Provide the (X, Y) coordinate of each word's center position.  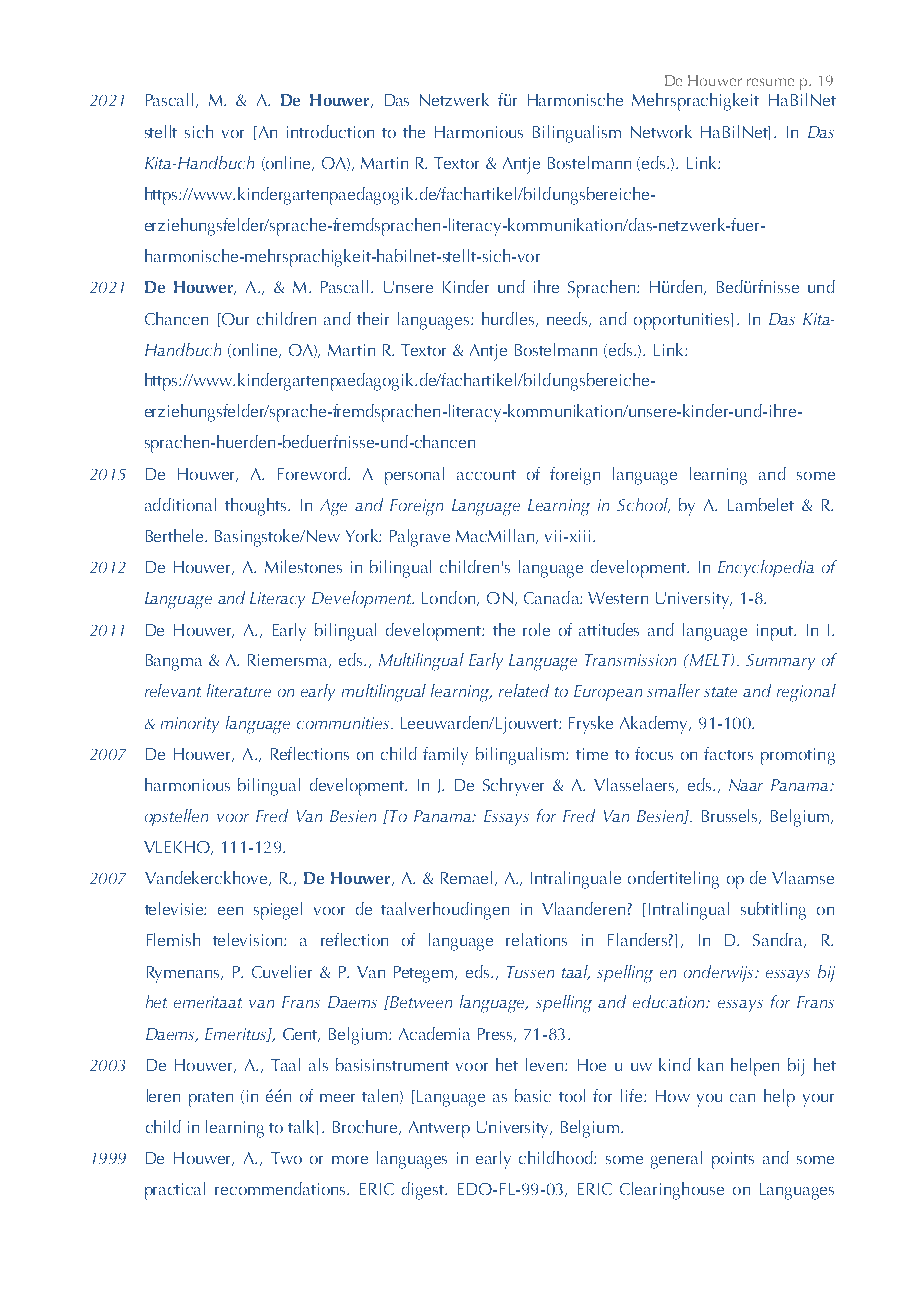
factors (728, 753)
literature (239, 690)
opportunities (683, 321)
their (373, 318)
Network (661, 131)
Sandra (779, 940)
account (486, 475)
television (249, 939)
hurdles (509, 319)
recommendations (282, 1188)
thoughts (257, 507)
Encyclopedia (766, 568)
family (445, 756)
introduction (330, 131)
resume (770, 82)
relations (536, 939)
